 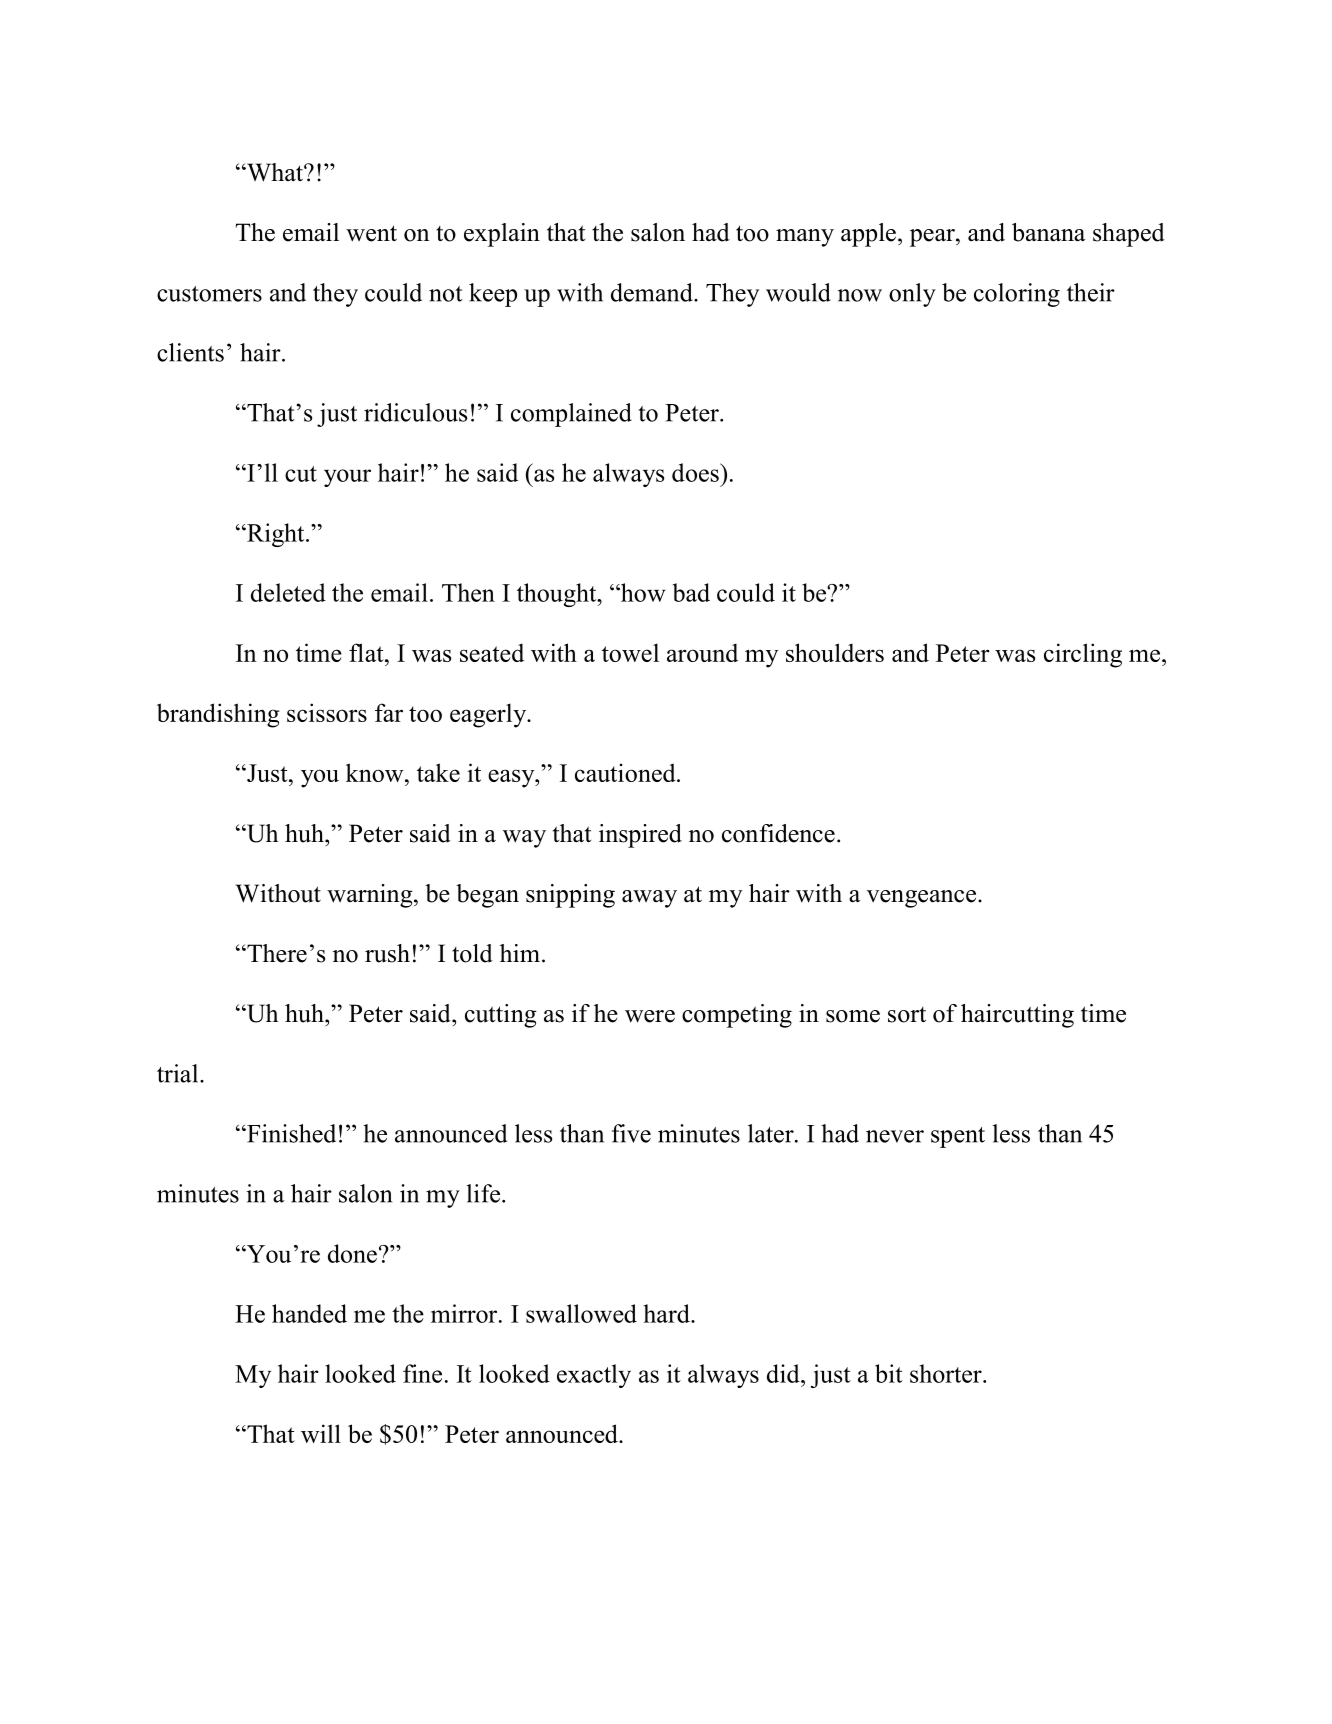 What do you see at coordinates (276, 535) in the screenshot?
I see `Right` at bounding box center [276, 535].
